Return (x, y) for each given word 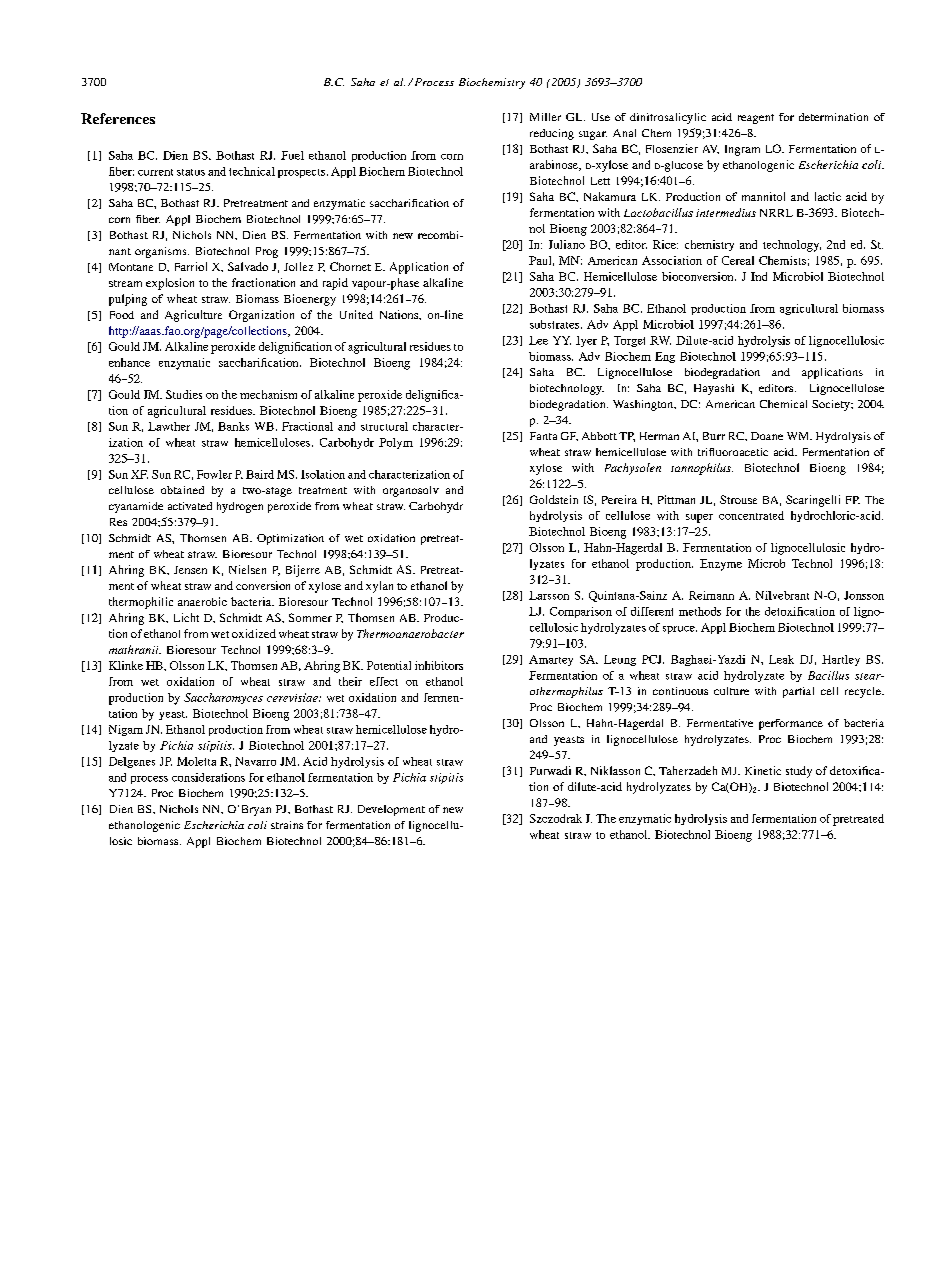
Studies (184, 394)
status (191, 172)
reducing (552, 134)
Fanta (543, 436)
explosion (170, 284)
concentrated (751, 515)
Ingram (742, 150)
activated (190, 506)
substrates (556, 324)
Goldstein (554, 499)
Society (832, 405)
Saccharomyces (223, 698)
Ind (759, 276)
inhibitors (439, 665)
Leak (781, 659)
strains (287, 825)
